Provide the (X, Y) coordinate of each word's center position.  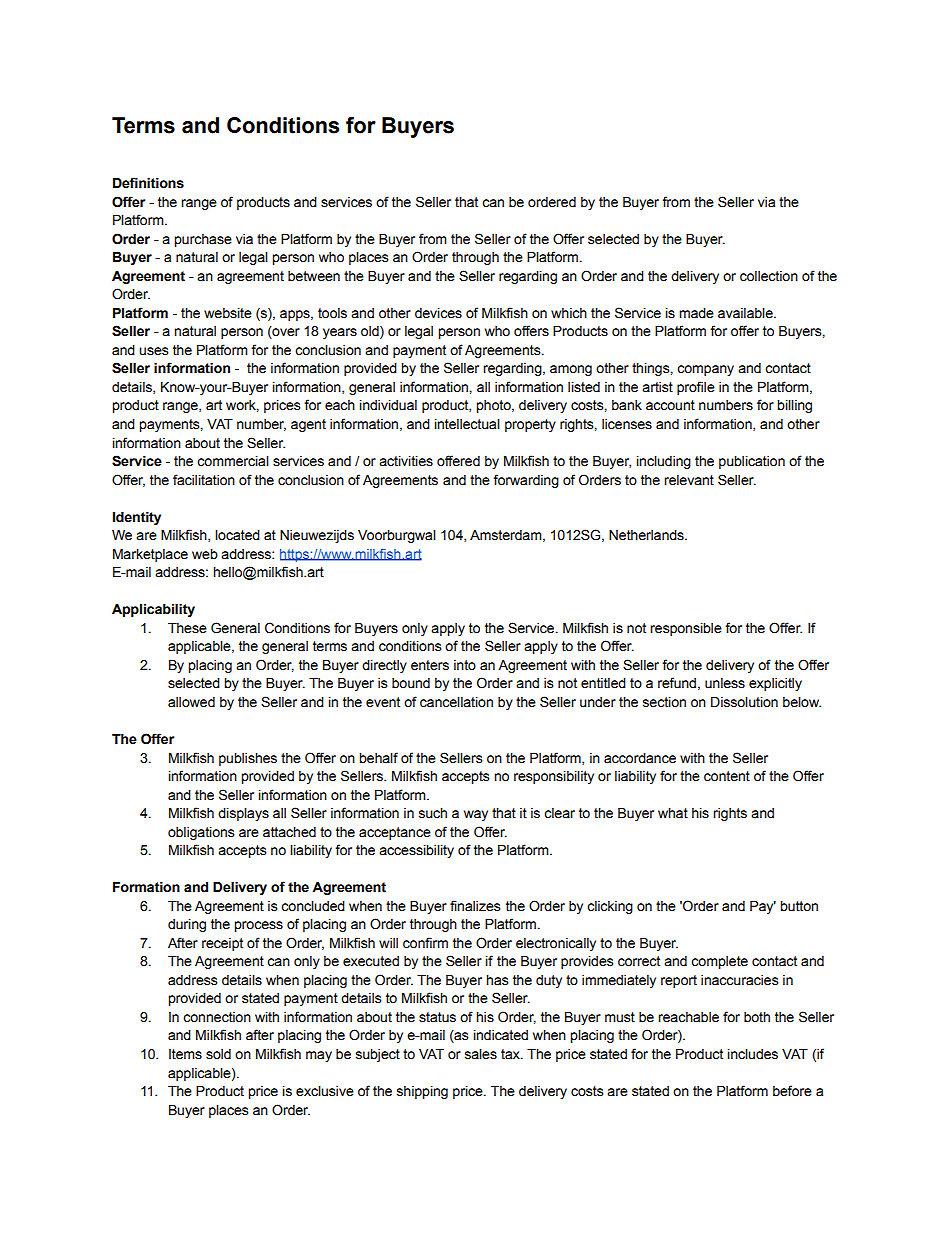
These (187, 628)
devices (438, 313)
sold (218, 1054)
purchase (203, 240)
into (465, 665)
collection (769, 276)
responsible (686, 629)
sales (481, 1054)
